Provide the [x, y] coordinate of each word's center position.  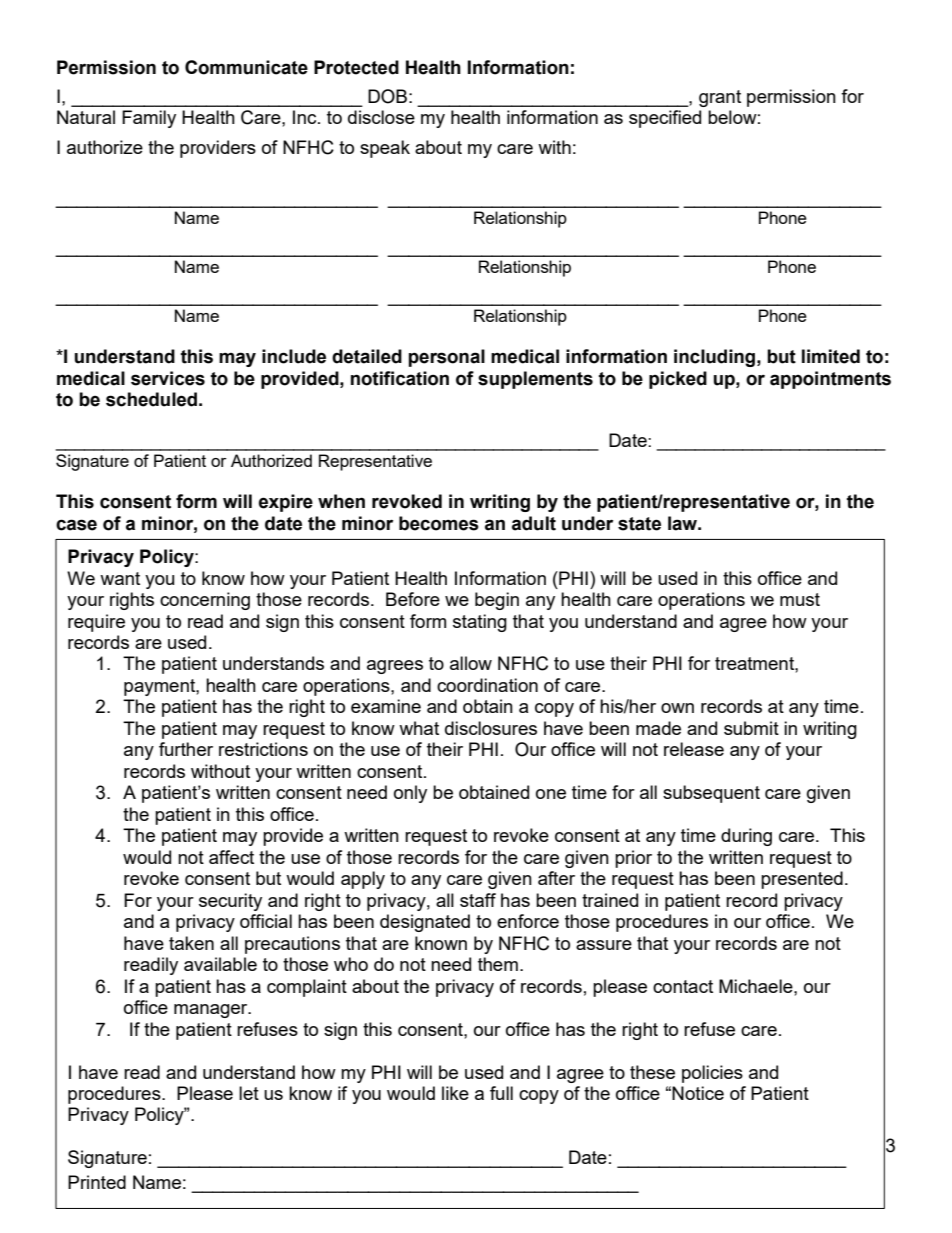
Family [149, 119]
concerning [205, 601]
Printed [97, 1182]
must [800, 599]
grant [720, 98]
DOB [387, 96]
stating [480, 623]
